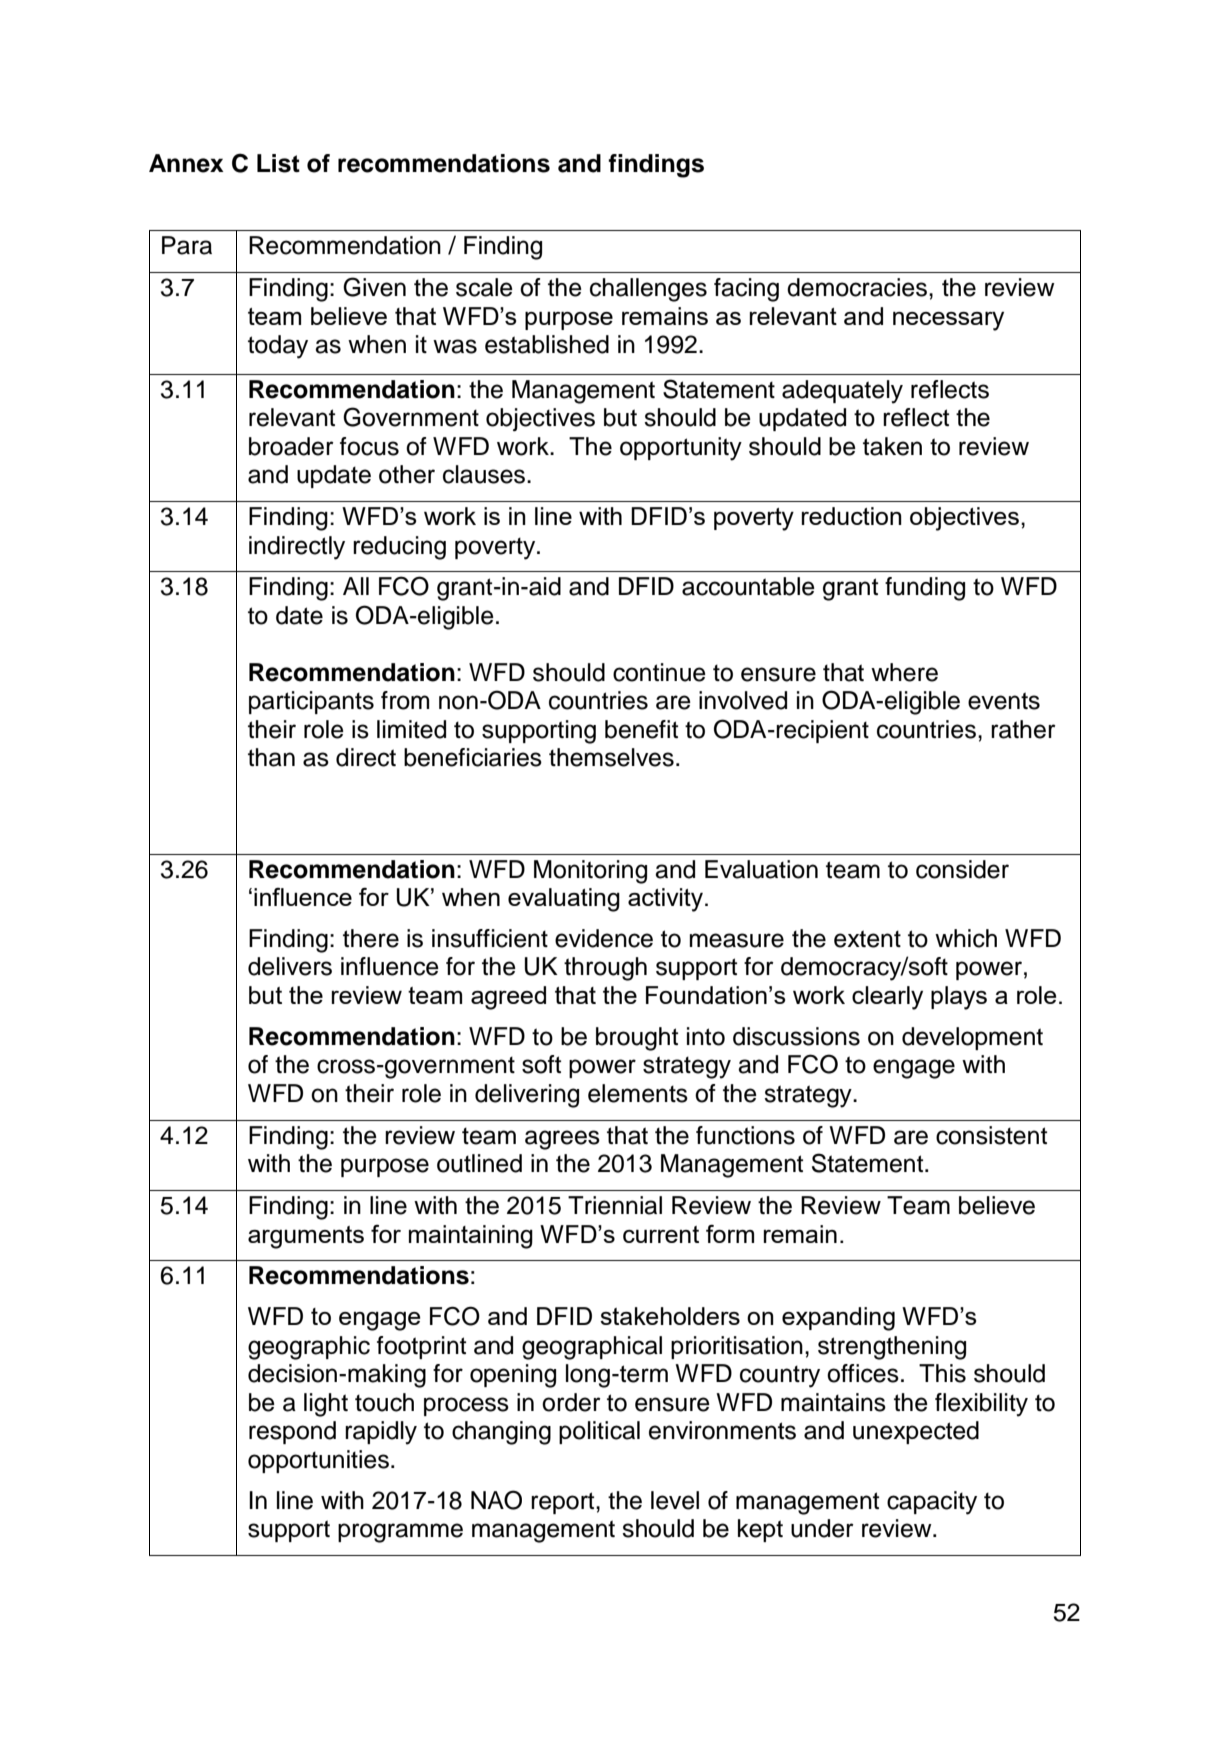 The image size is (1229, 1738). Describe the element at coordinates (648, 290) in the document. I see `challenges` at that location.
